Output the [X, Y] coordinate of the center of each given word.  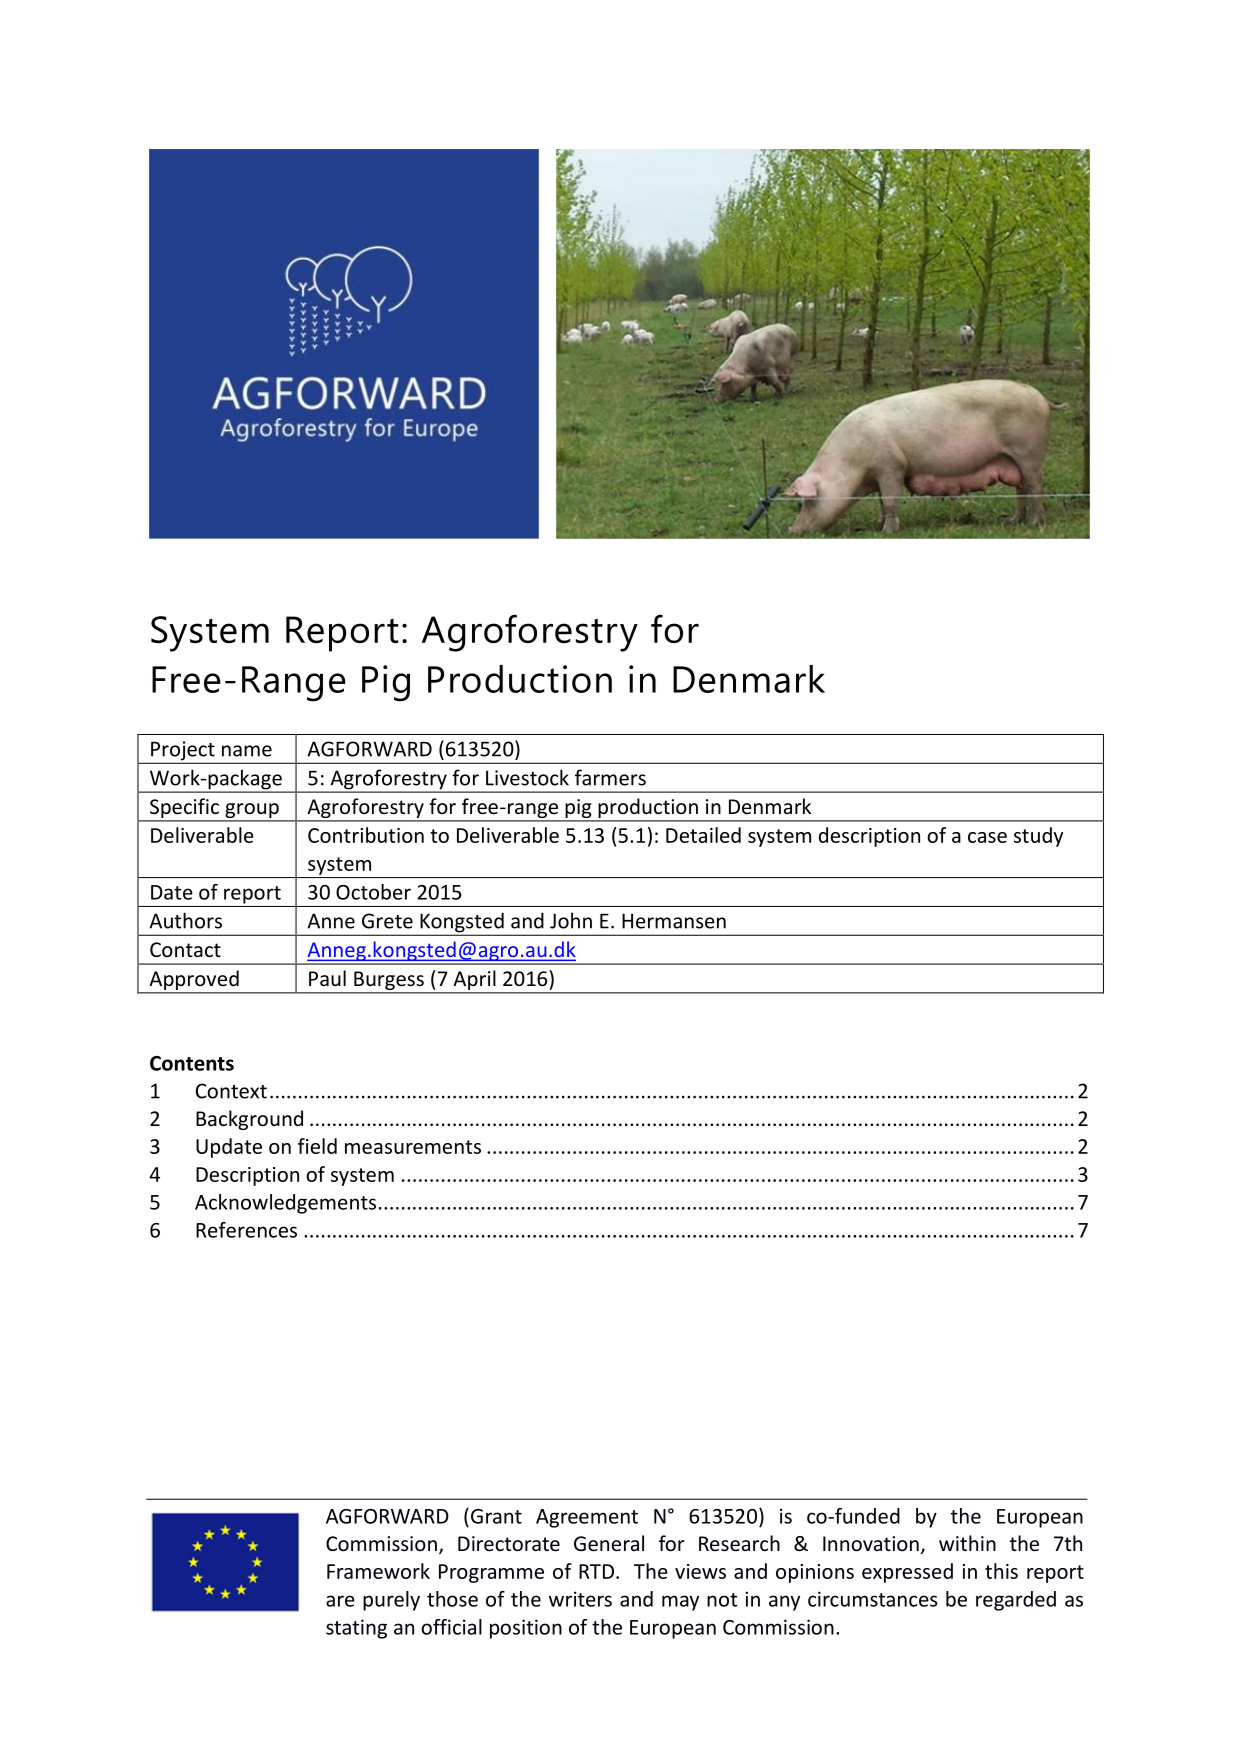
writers [580, 1599]
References [246, 1230]
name [247, 751]
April [474, 980]
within [967, 1543]
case [987, 837]
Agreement [587, 1518]
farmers [610, 777]
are [340, 1601]
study [1038, 837]
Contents [192, 1063]
